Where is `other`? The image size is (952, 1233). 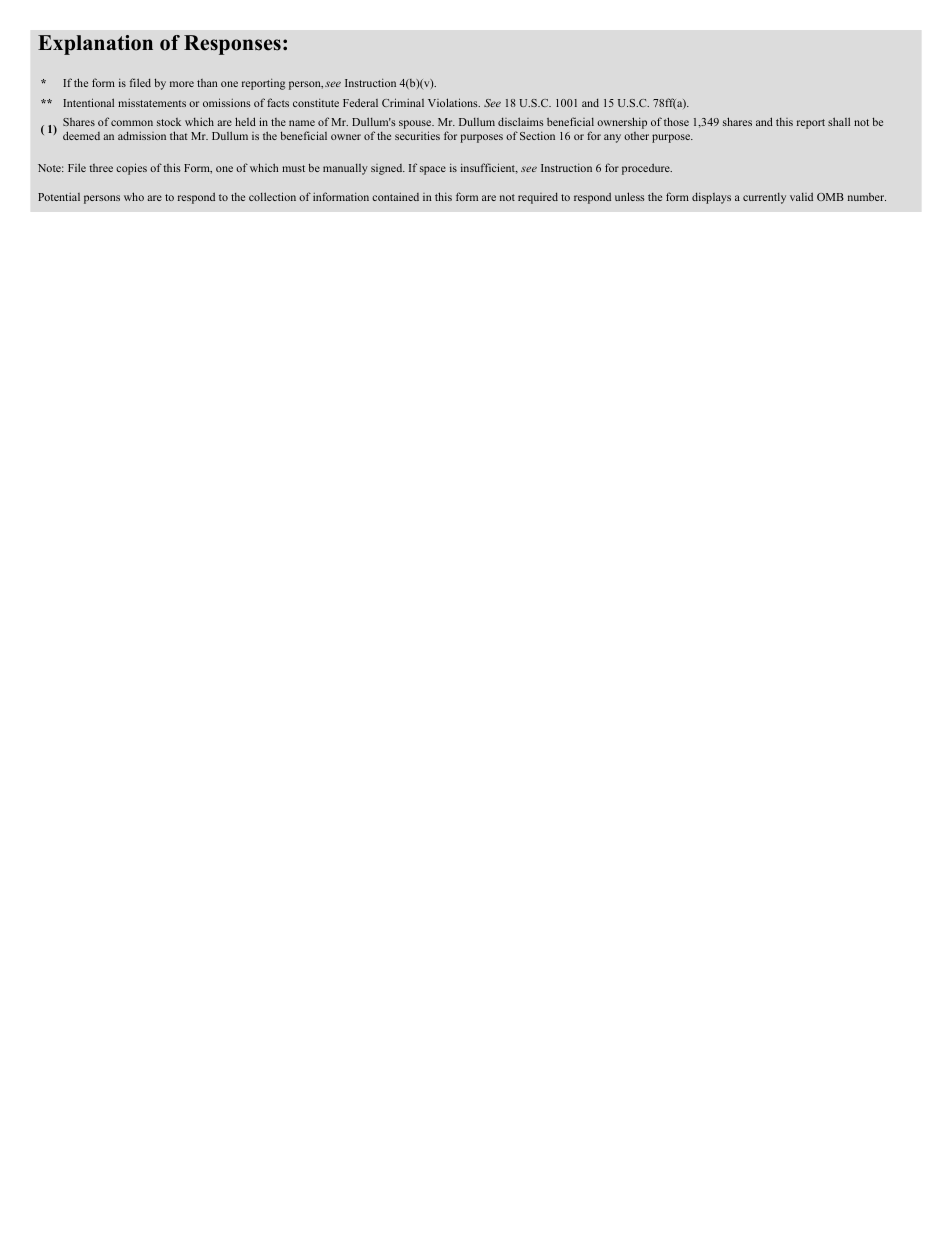
other is located at coordinates (636, 136).
